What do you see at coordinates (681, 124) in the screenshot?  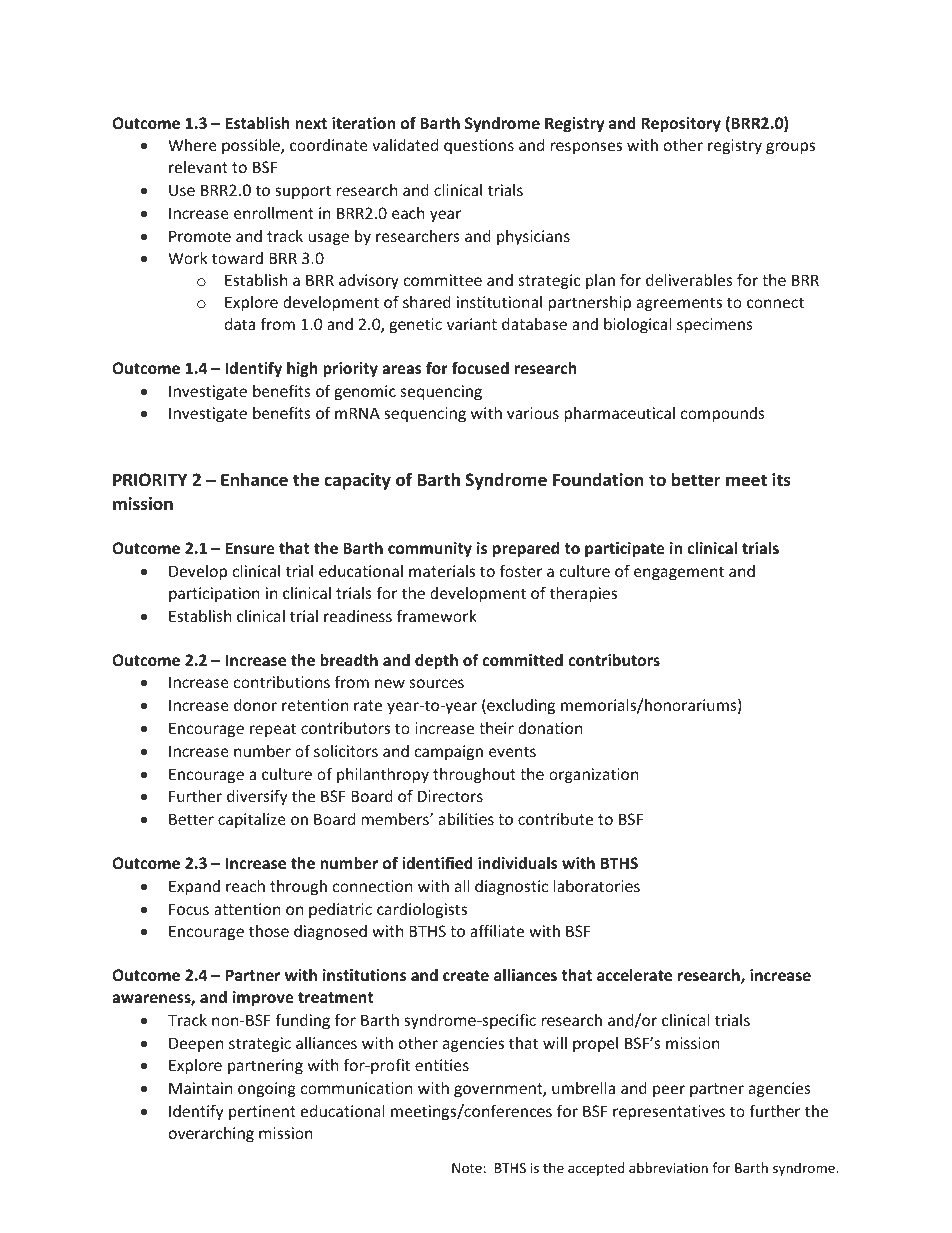 I see `Repository` at bounding box center [681, 124].
